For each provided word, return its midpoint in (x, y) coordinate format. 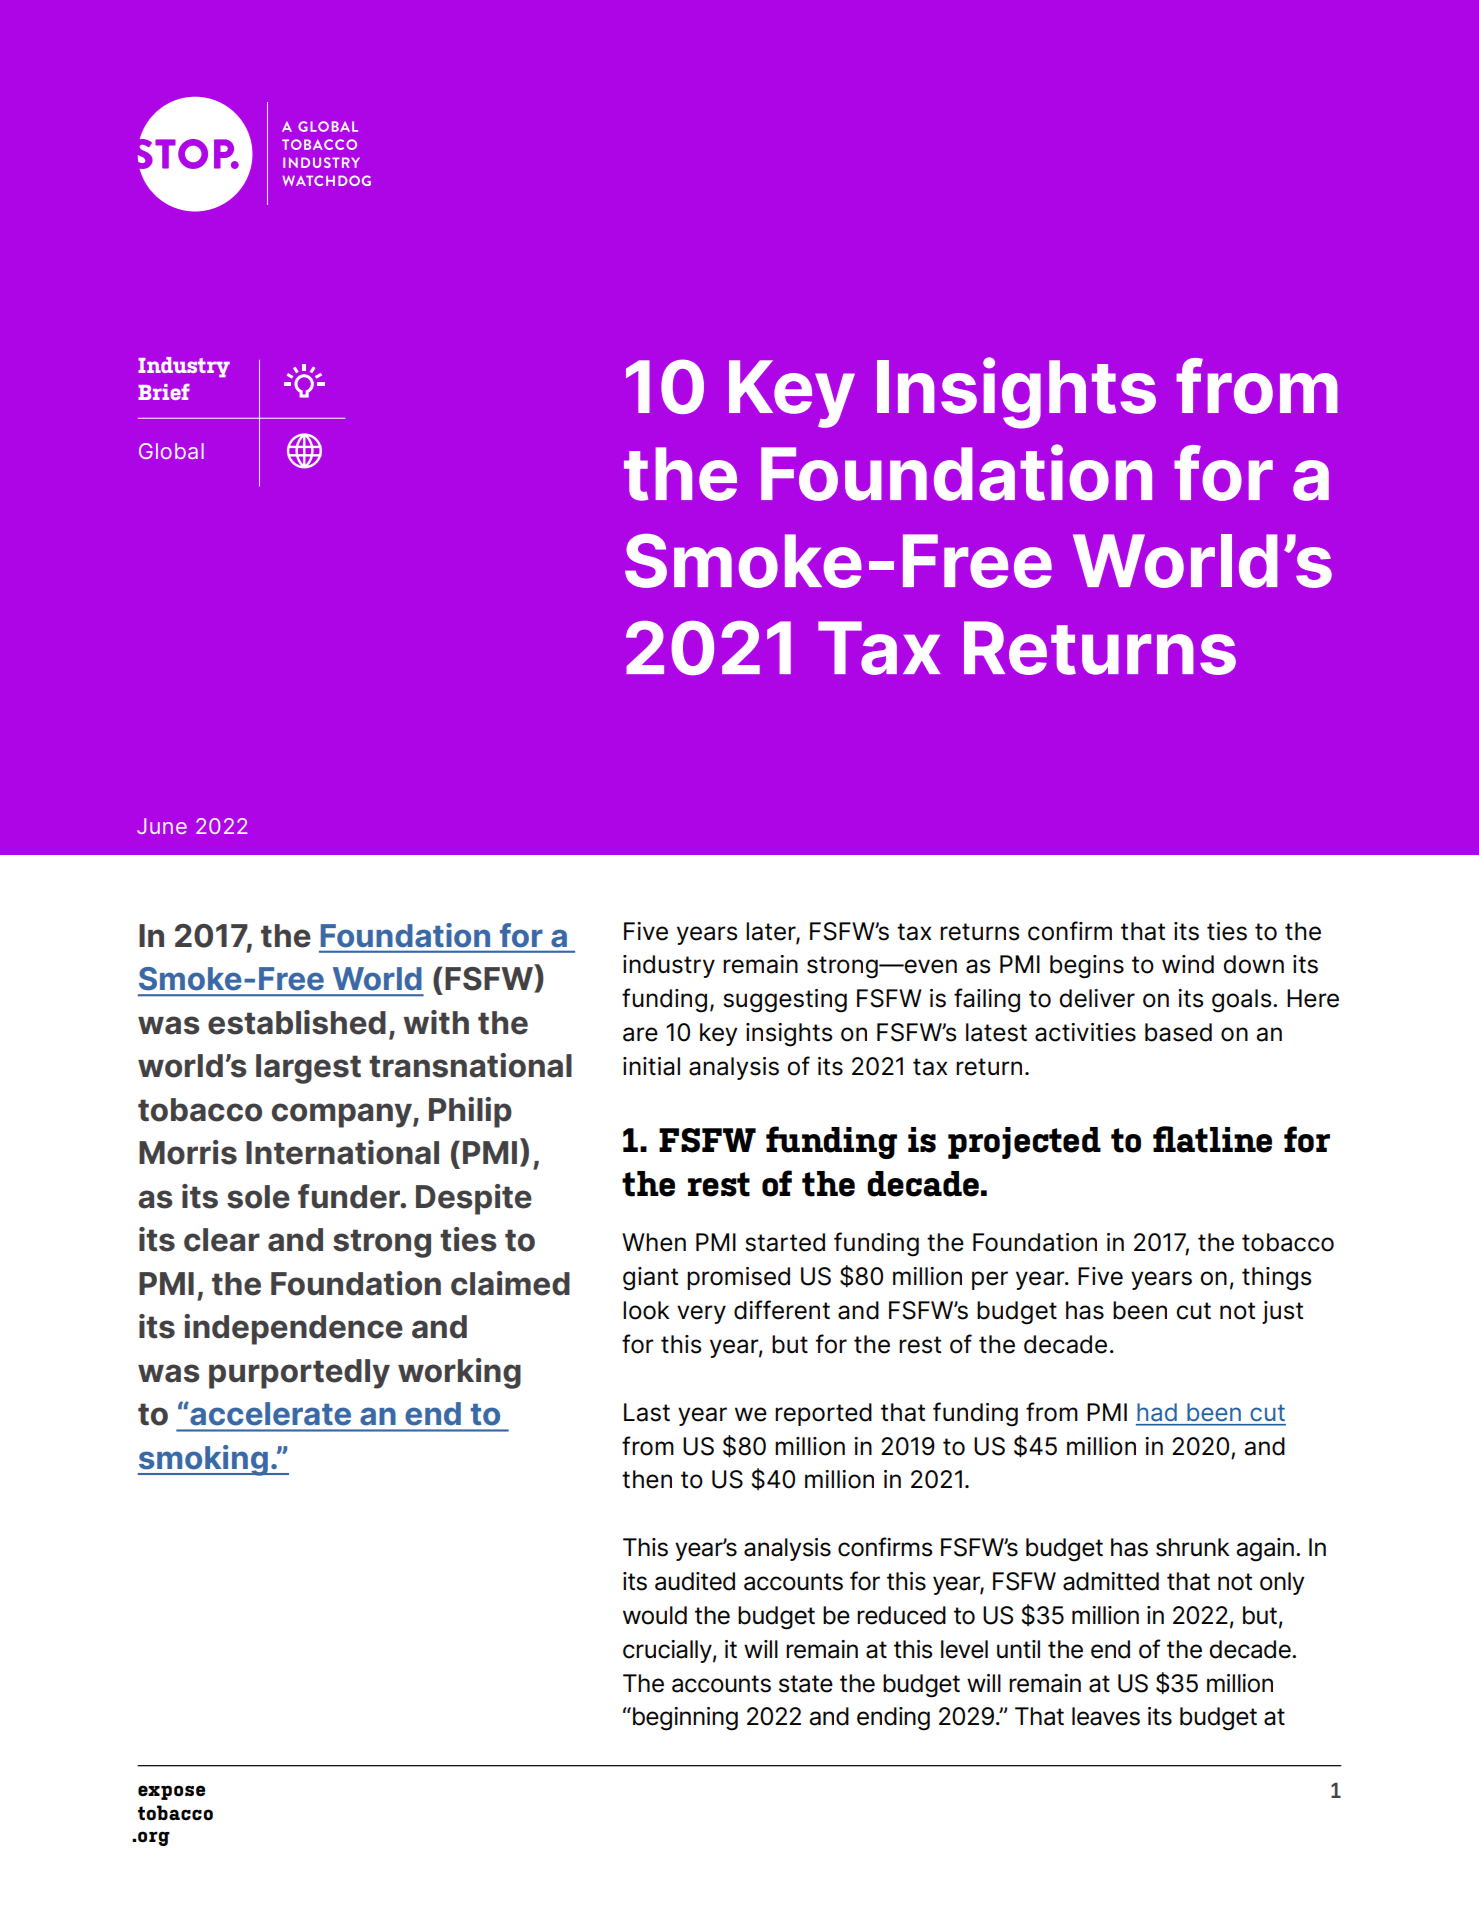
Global (171, 451)
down (1253, 964)
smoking (204, 1460)
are (640, 1034)
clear (222, 1240)
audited (695, 1581)
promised (738, 1278)
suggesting (785, 1001)
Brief (164, 392)
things (1276, 1279)
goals (1243, 1001)
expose (171, 1792)
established (297, 1022)
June (162, 826)
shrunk (1193, 1547)
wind (1188, 964)
